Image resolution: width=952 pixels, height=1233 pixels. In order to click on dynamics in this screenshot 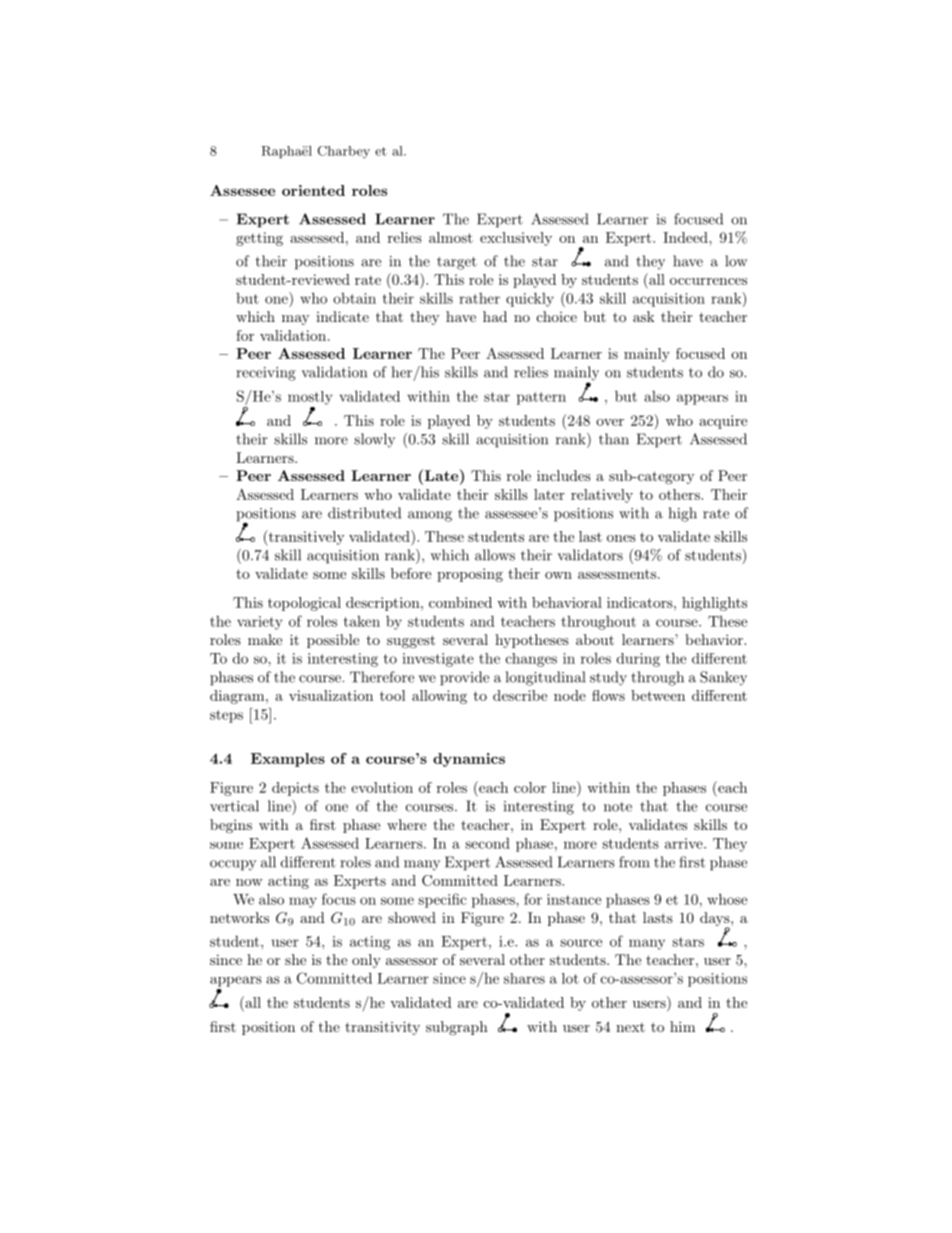, I will do `click(469, 760)`.
